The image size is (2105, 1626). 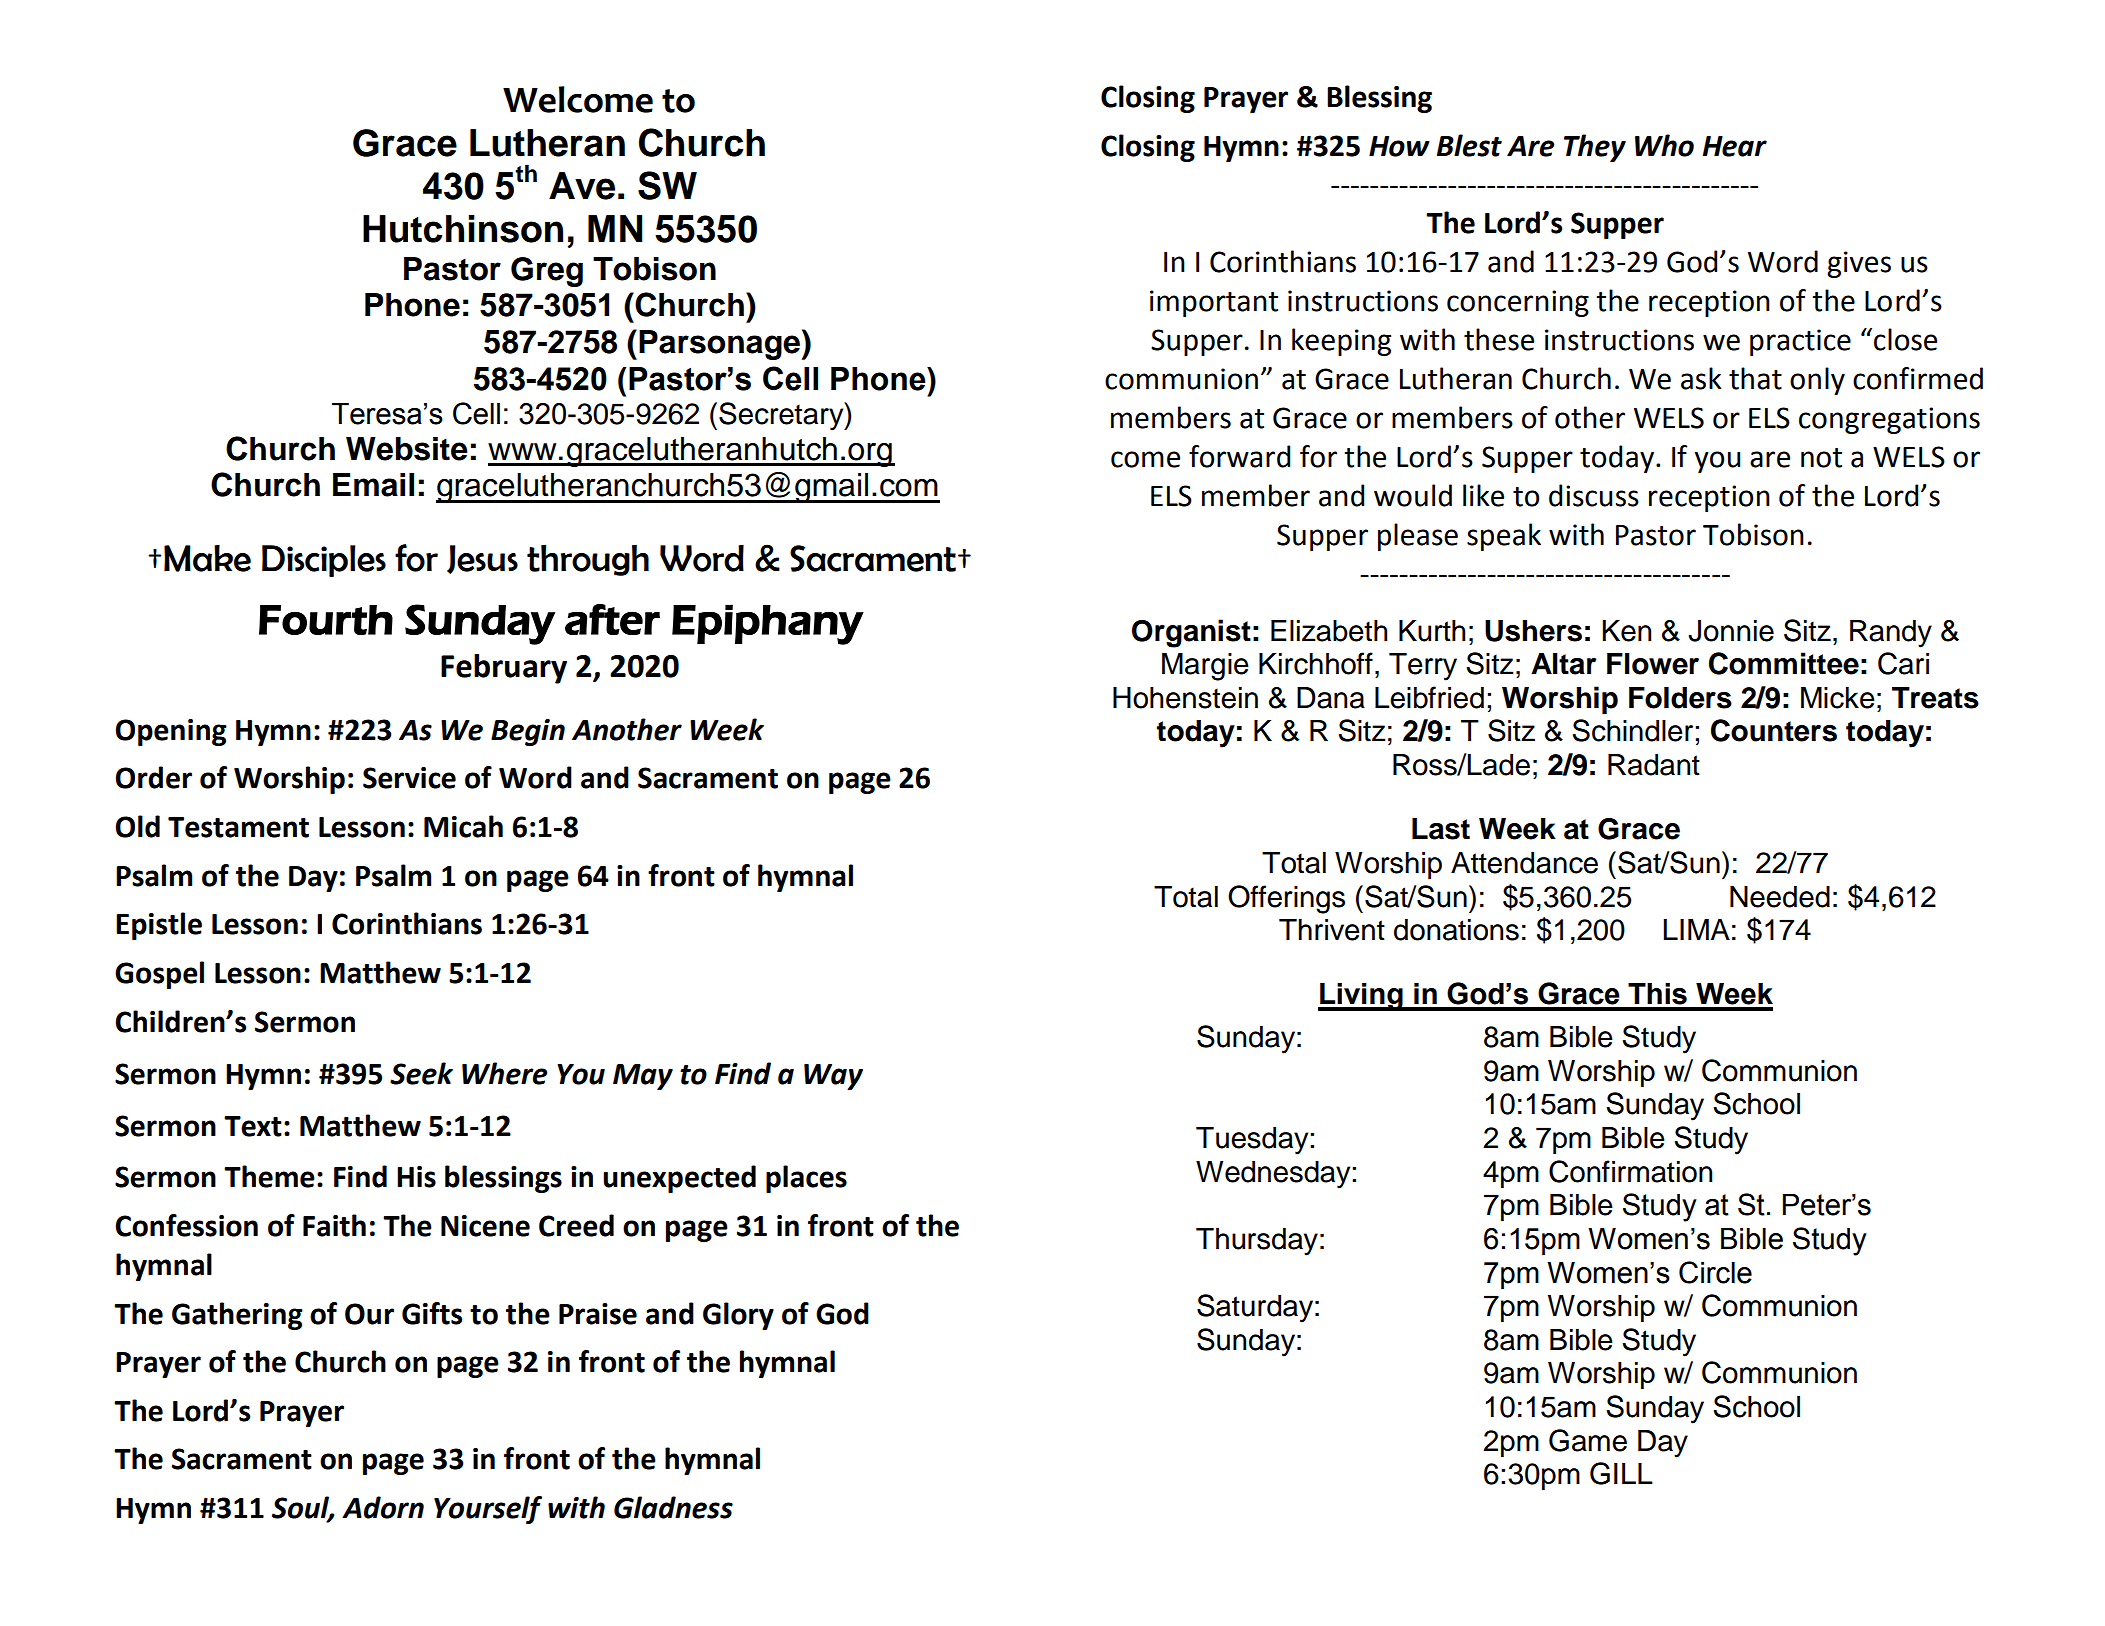 I want to click on Hear, so click(x=1735, y=146).
